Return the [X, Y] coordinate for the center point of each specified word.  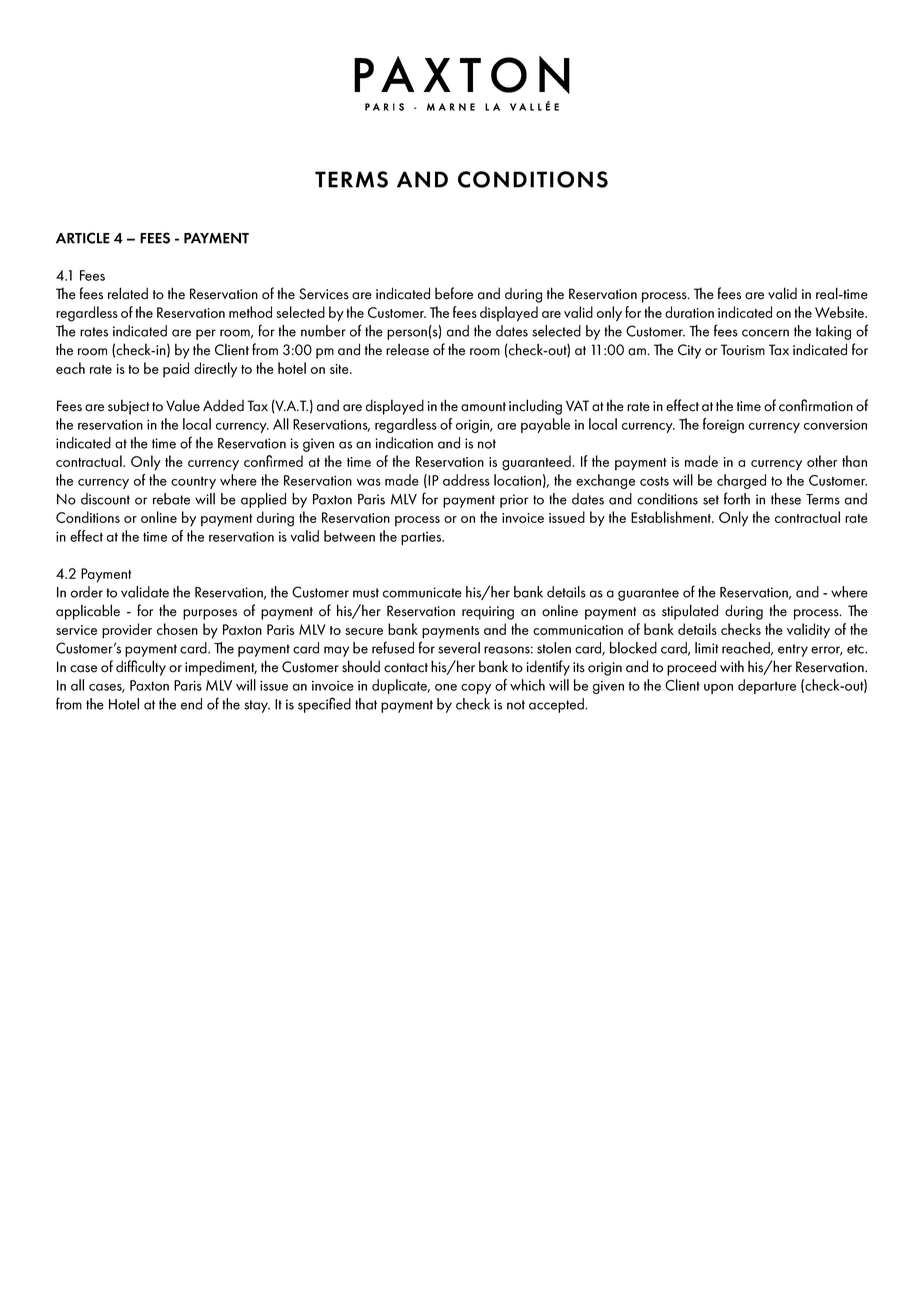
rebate [171, 499]
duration [689, 312]
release [407, 349]
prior [514, 501]
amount [483, 407]
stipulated [690, 612]
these [786, 499]
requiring [488, 613]
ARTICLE [83, 238]
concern [765, 333]
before [454, 293]
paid [176, 370]
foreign [723, 425]
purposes [210, 614]
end [191, 704]
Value [183, 405]
